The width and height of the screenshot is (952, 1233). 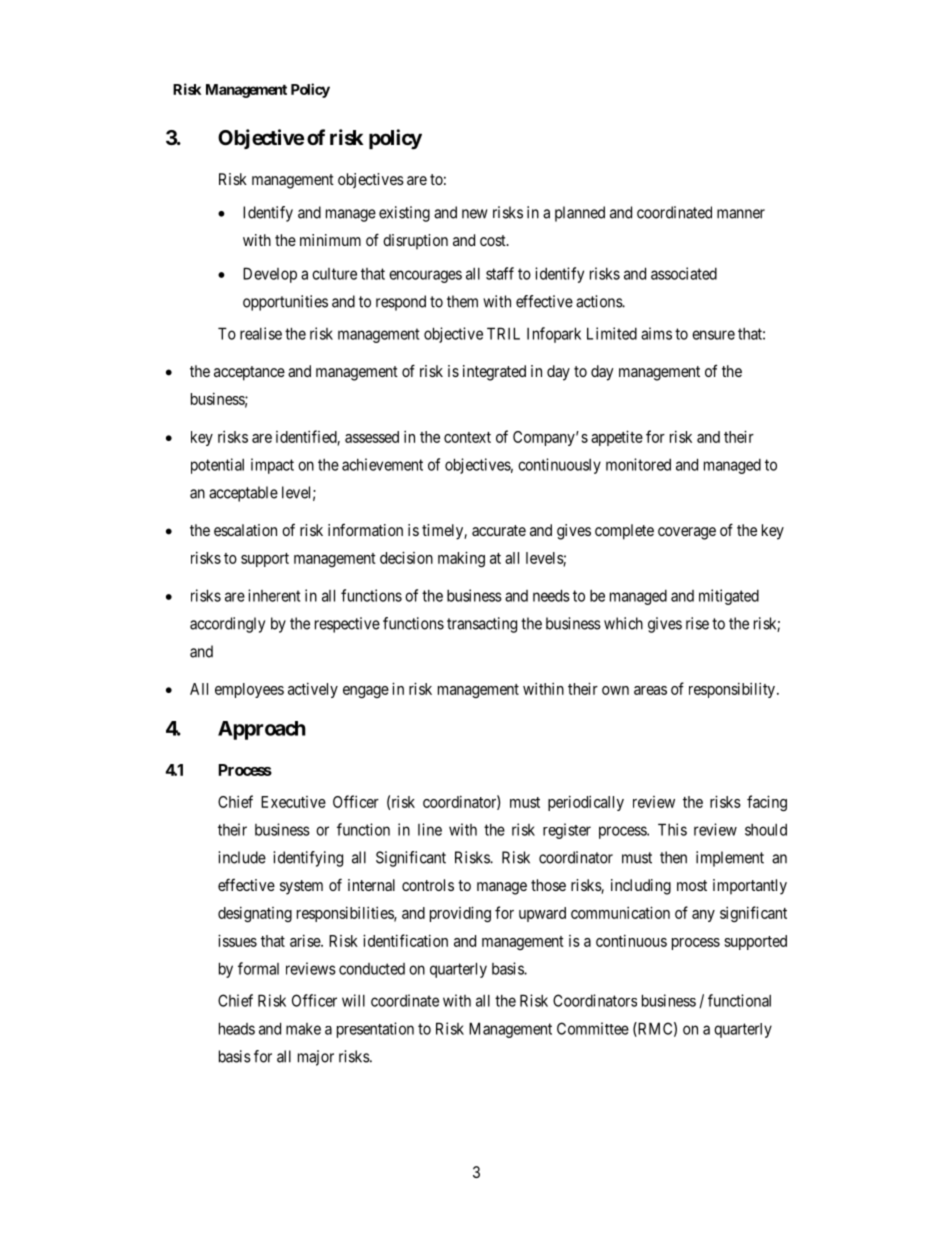 What do you see at coordinates (430, 829) in the screenshot?
I see `line` at bounding box center [430, 829].
